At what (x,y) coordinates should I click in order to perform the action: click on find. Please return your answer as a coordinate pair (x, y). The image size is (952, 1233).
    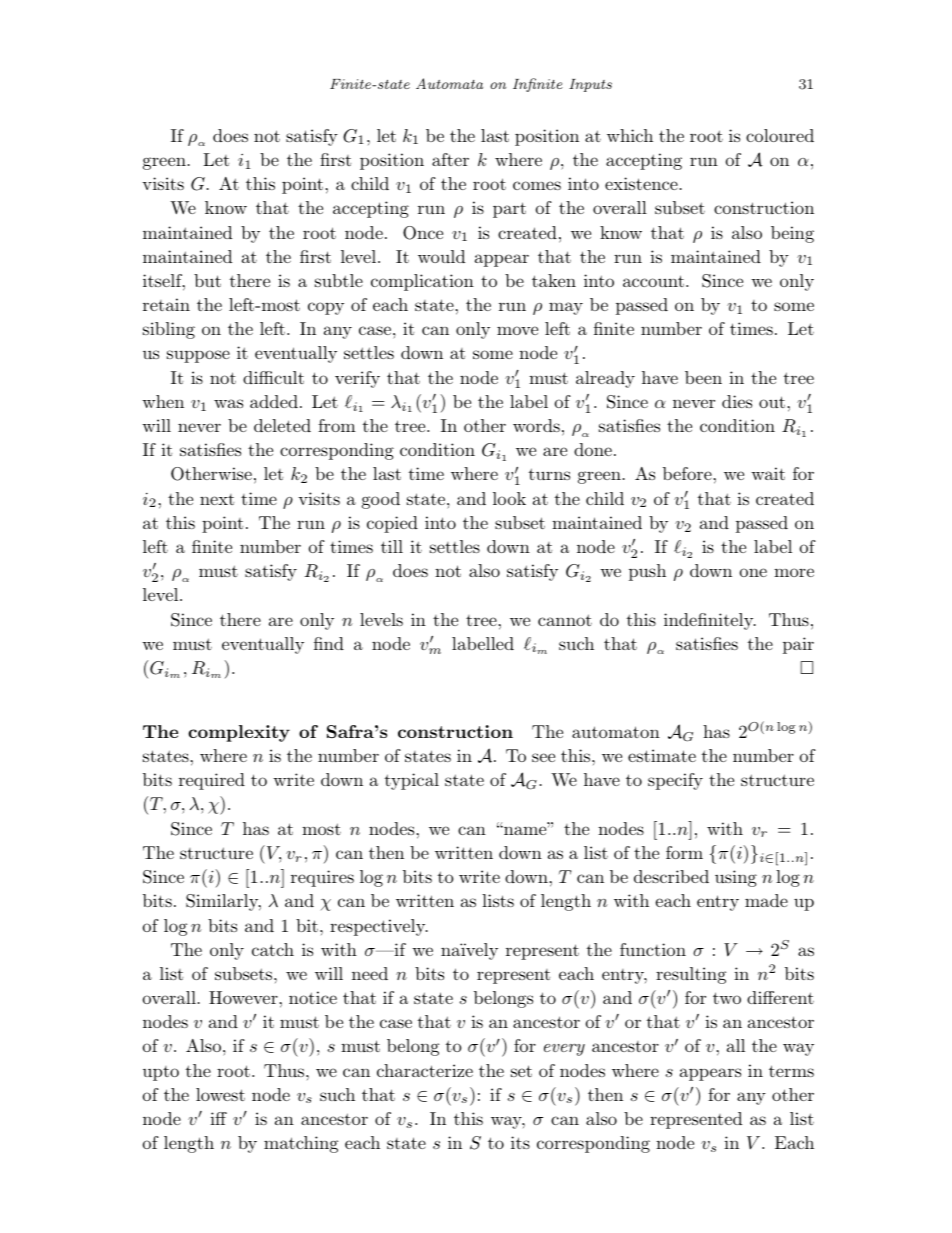
    Looking at the image, I should click on (329, 643).
